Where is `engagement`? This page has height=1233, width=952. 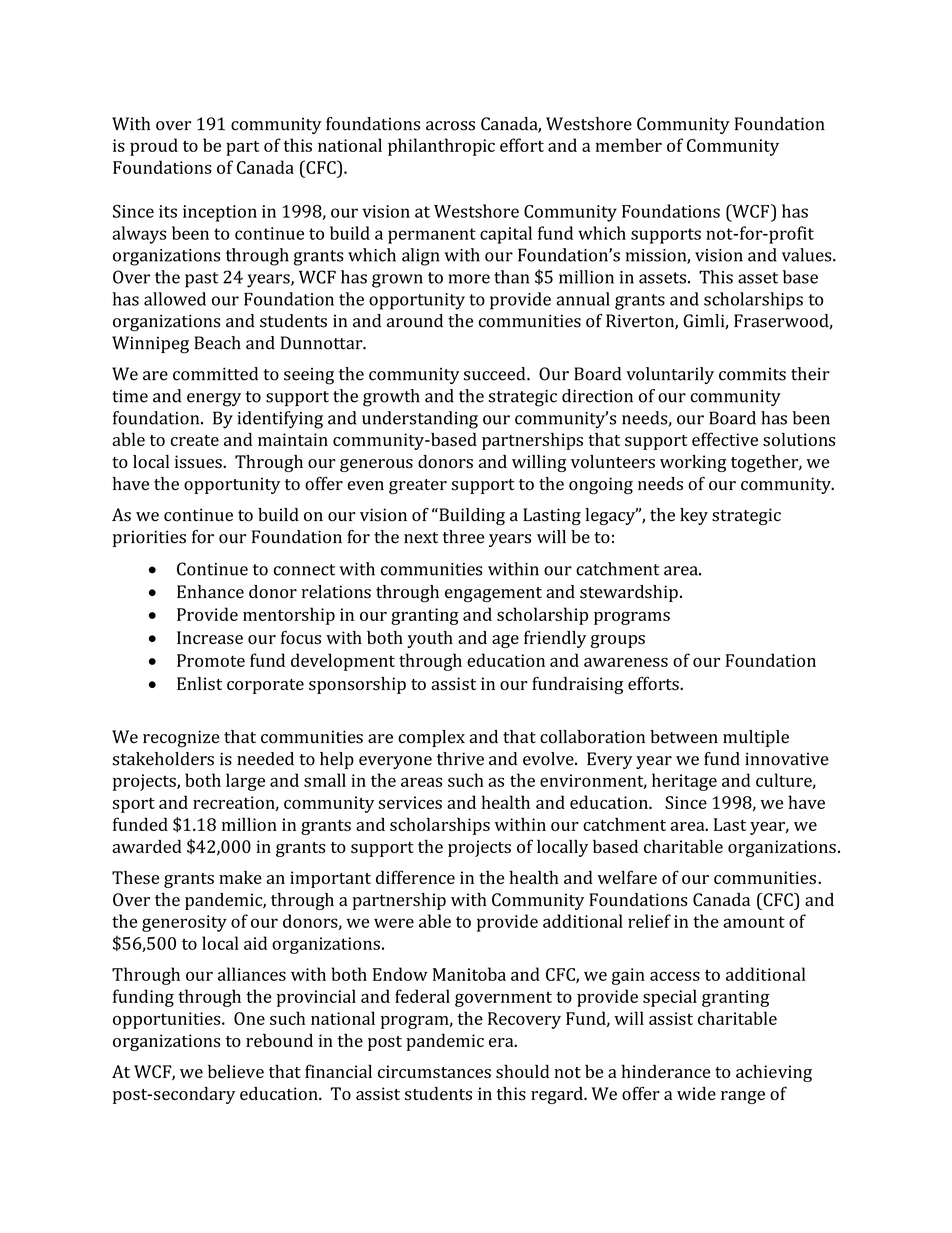
engagement is located at coordinates (493, 594).
